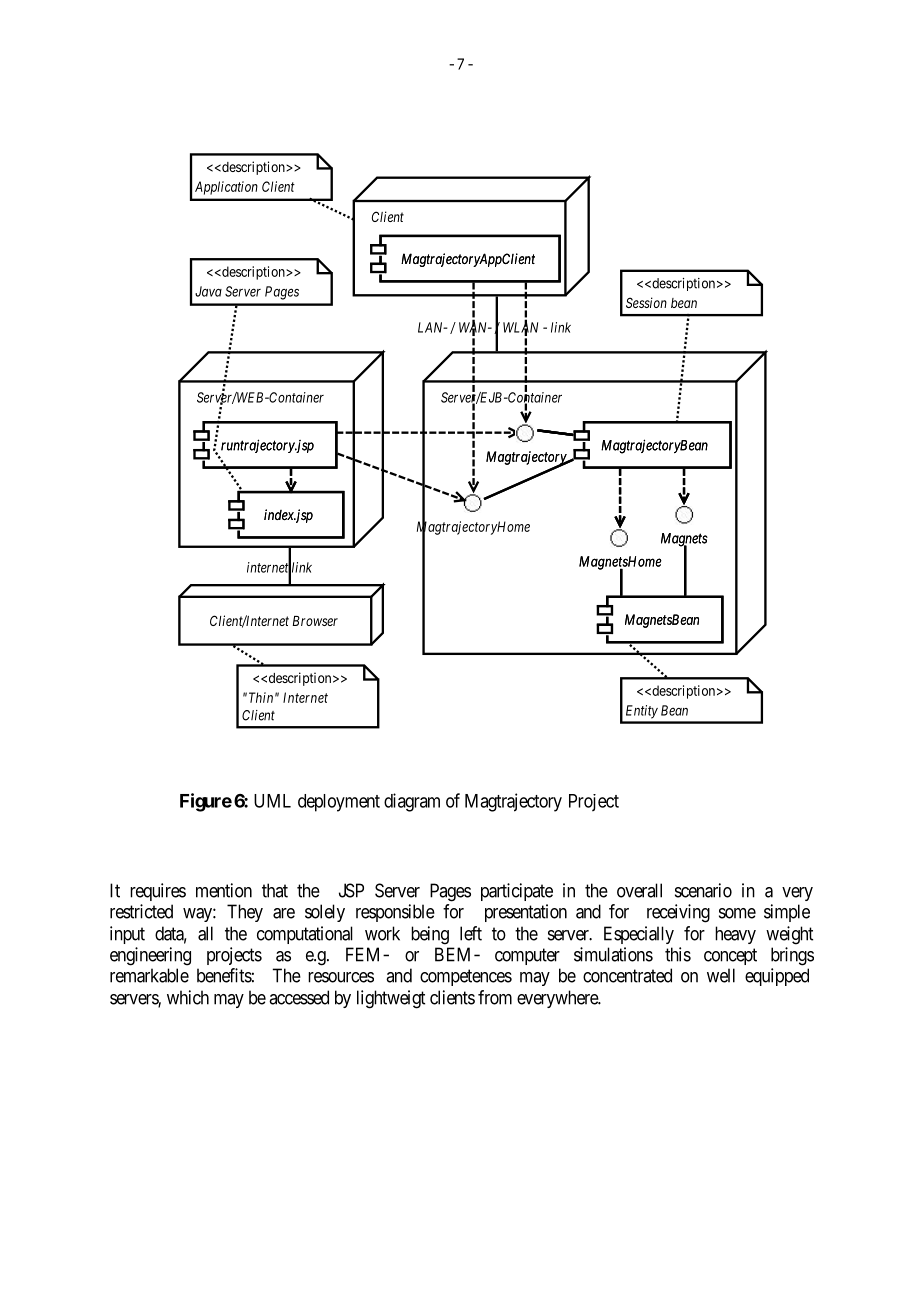  What do you see at coordinates (226, 188) in the page?
I see `Application` at bounding box center [226, 188].
